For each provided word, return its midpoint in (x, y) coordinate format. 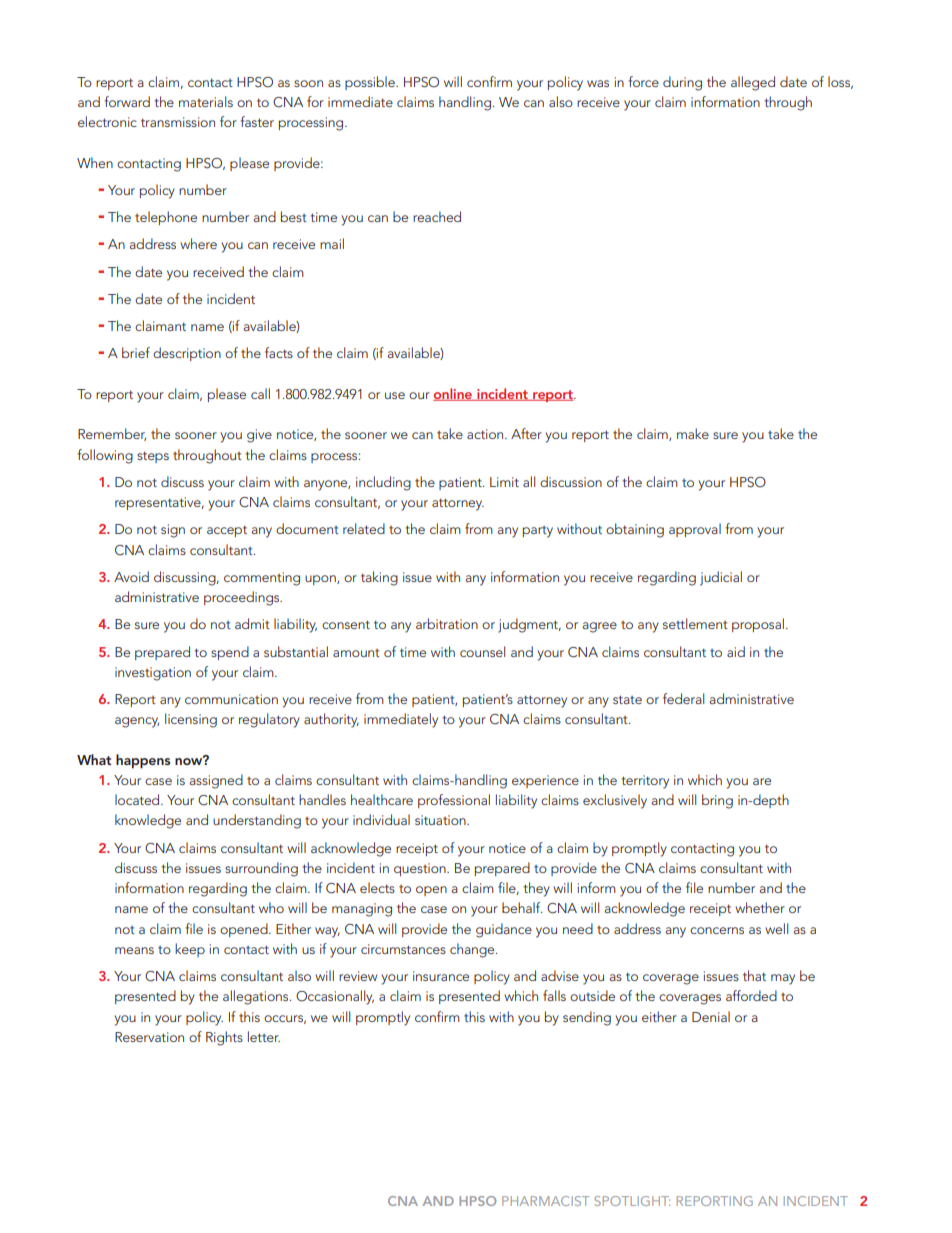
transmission (178, 122)
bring (717, 801)
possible (371, 83)
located (138, 799)
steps (153, 457)
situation (441, 820)
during (682, 83)
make (693, 433)
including (383, 483)
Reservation (149, 1037)
